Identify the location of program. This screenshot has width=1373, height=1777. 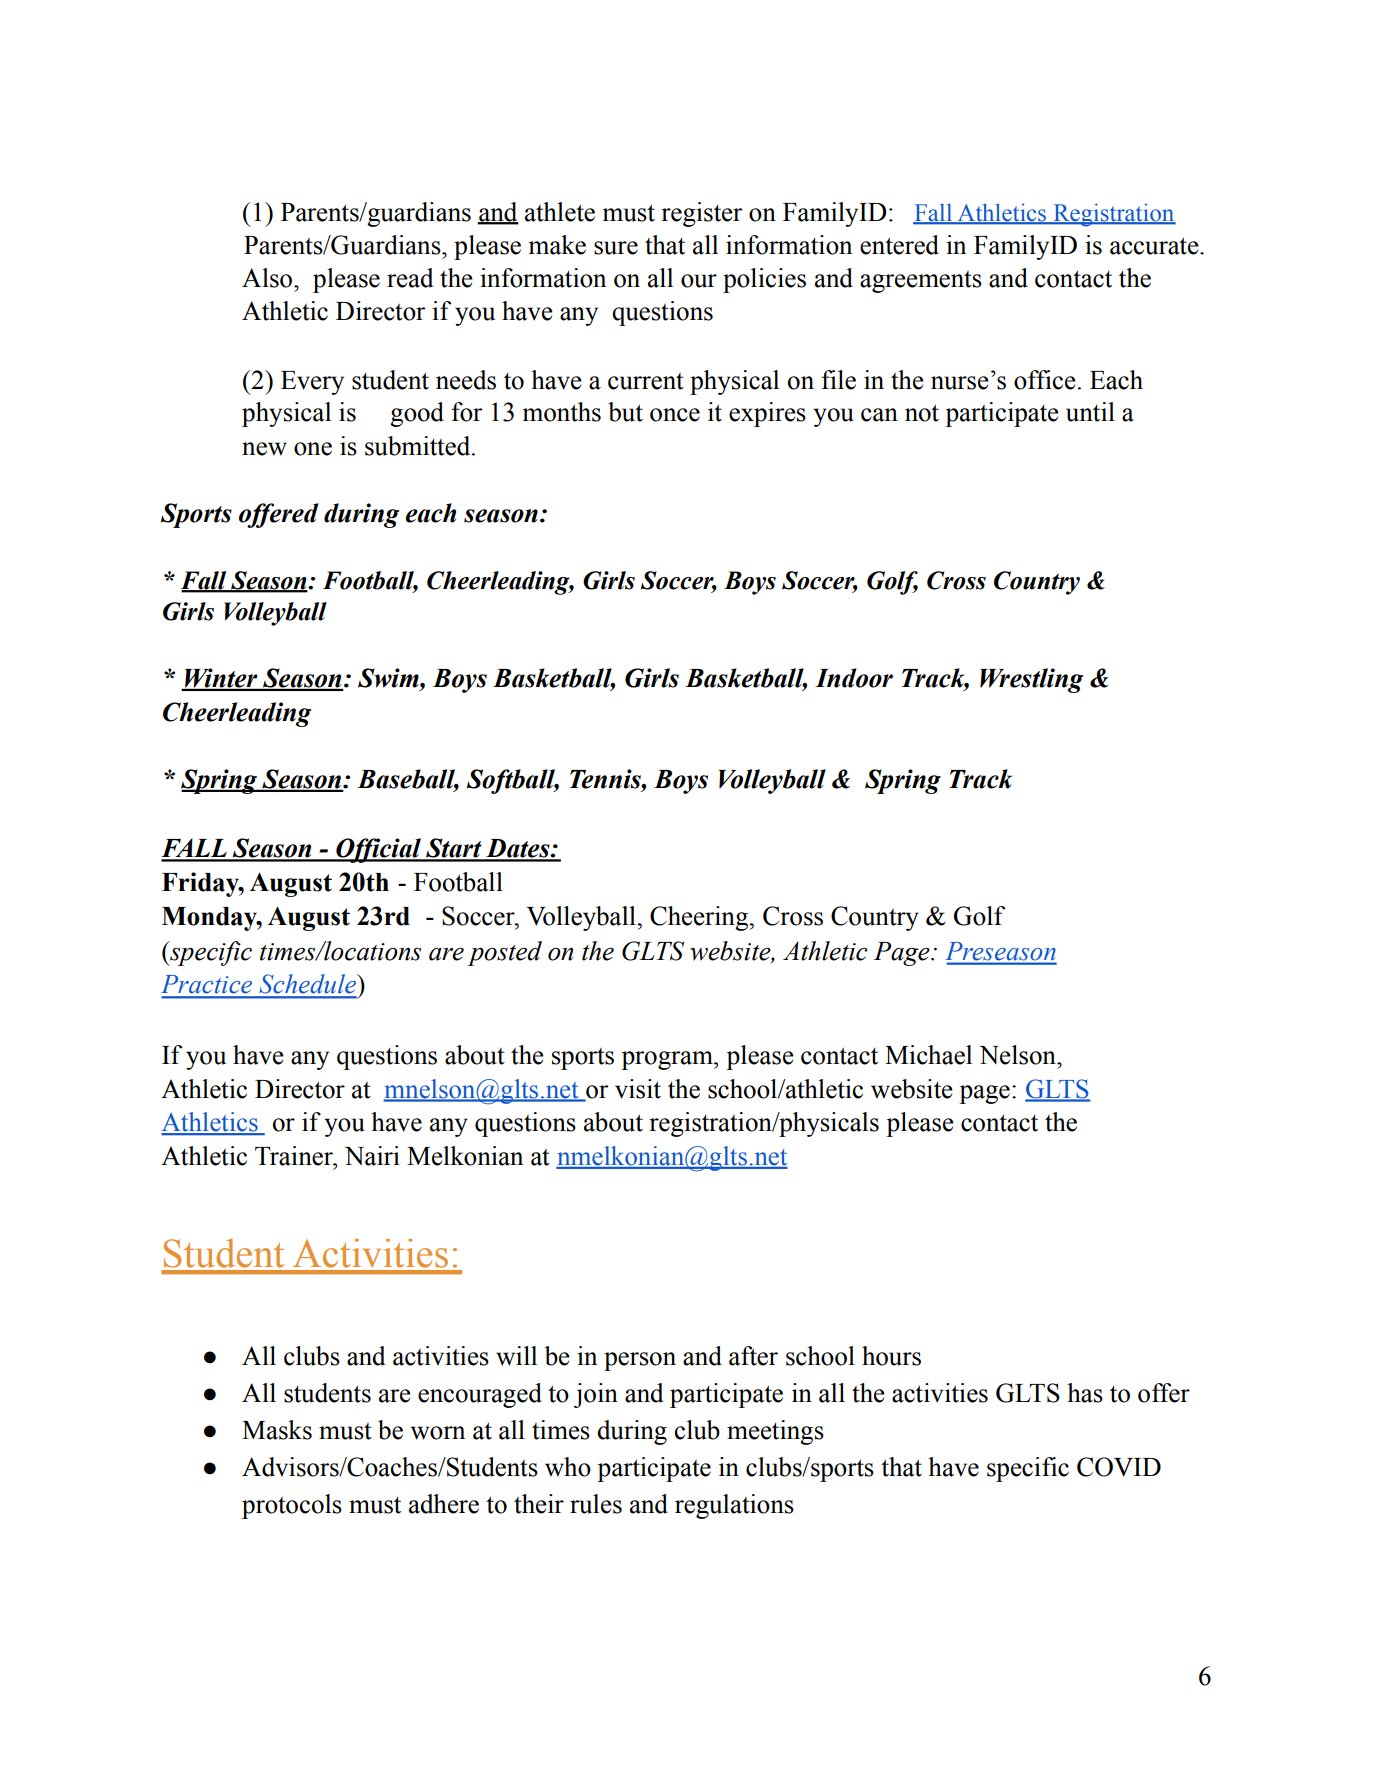
(668, 1060).
